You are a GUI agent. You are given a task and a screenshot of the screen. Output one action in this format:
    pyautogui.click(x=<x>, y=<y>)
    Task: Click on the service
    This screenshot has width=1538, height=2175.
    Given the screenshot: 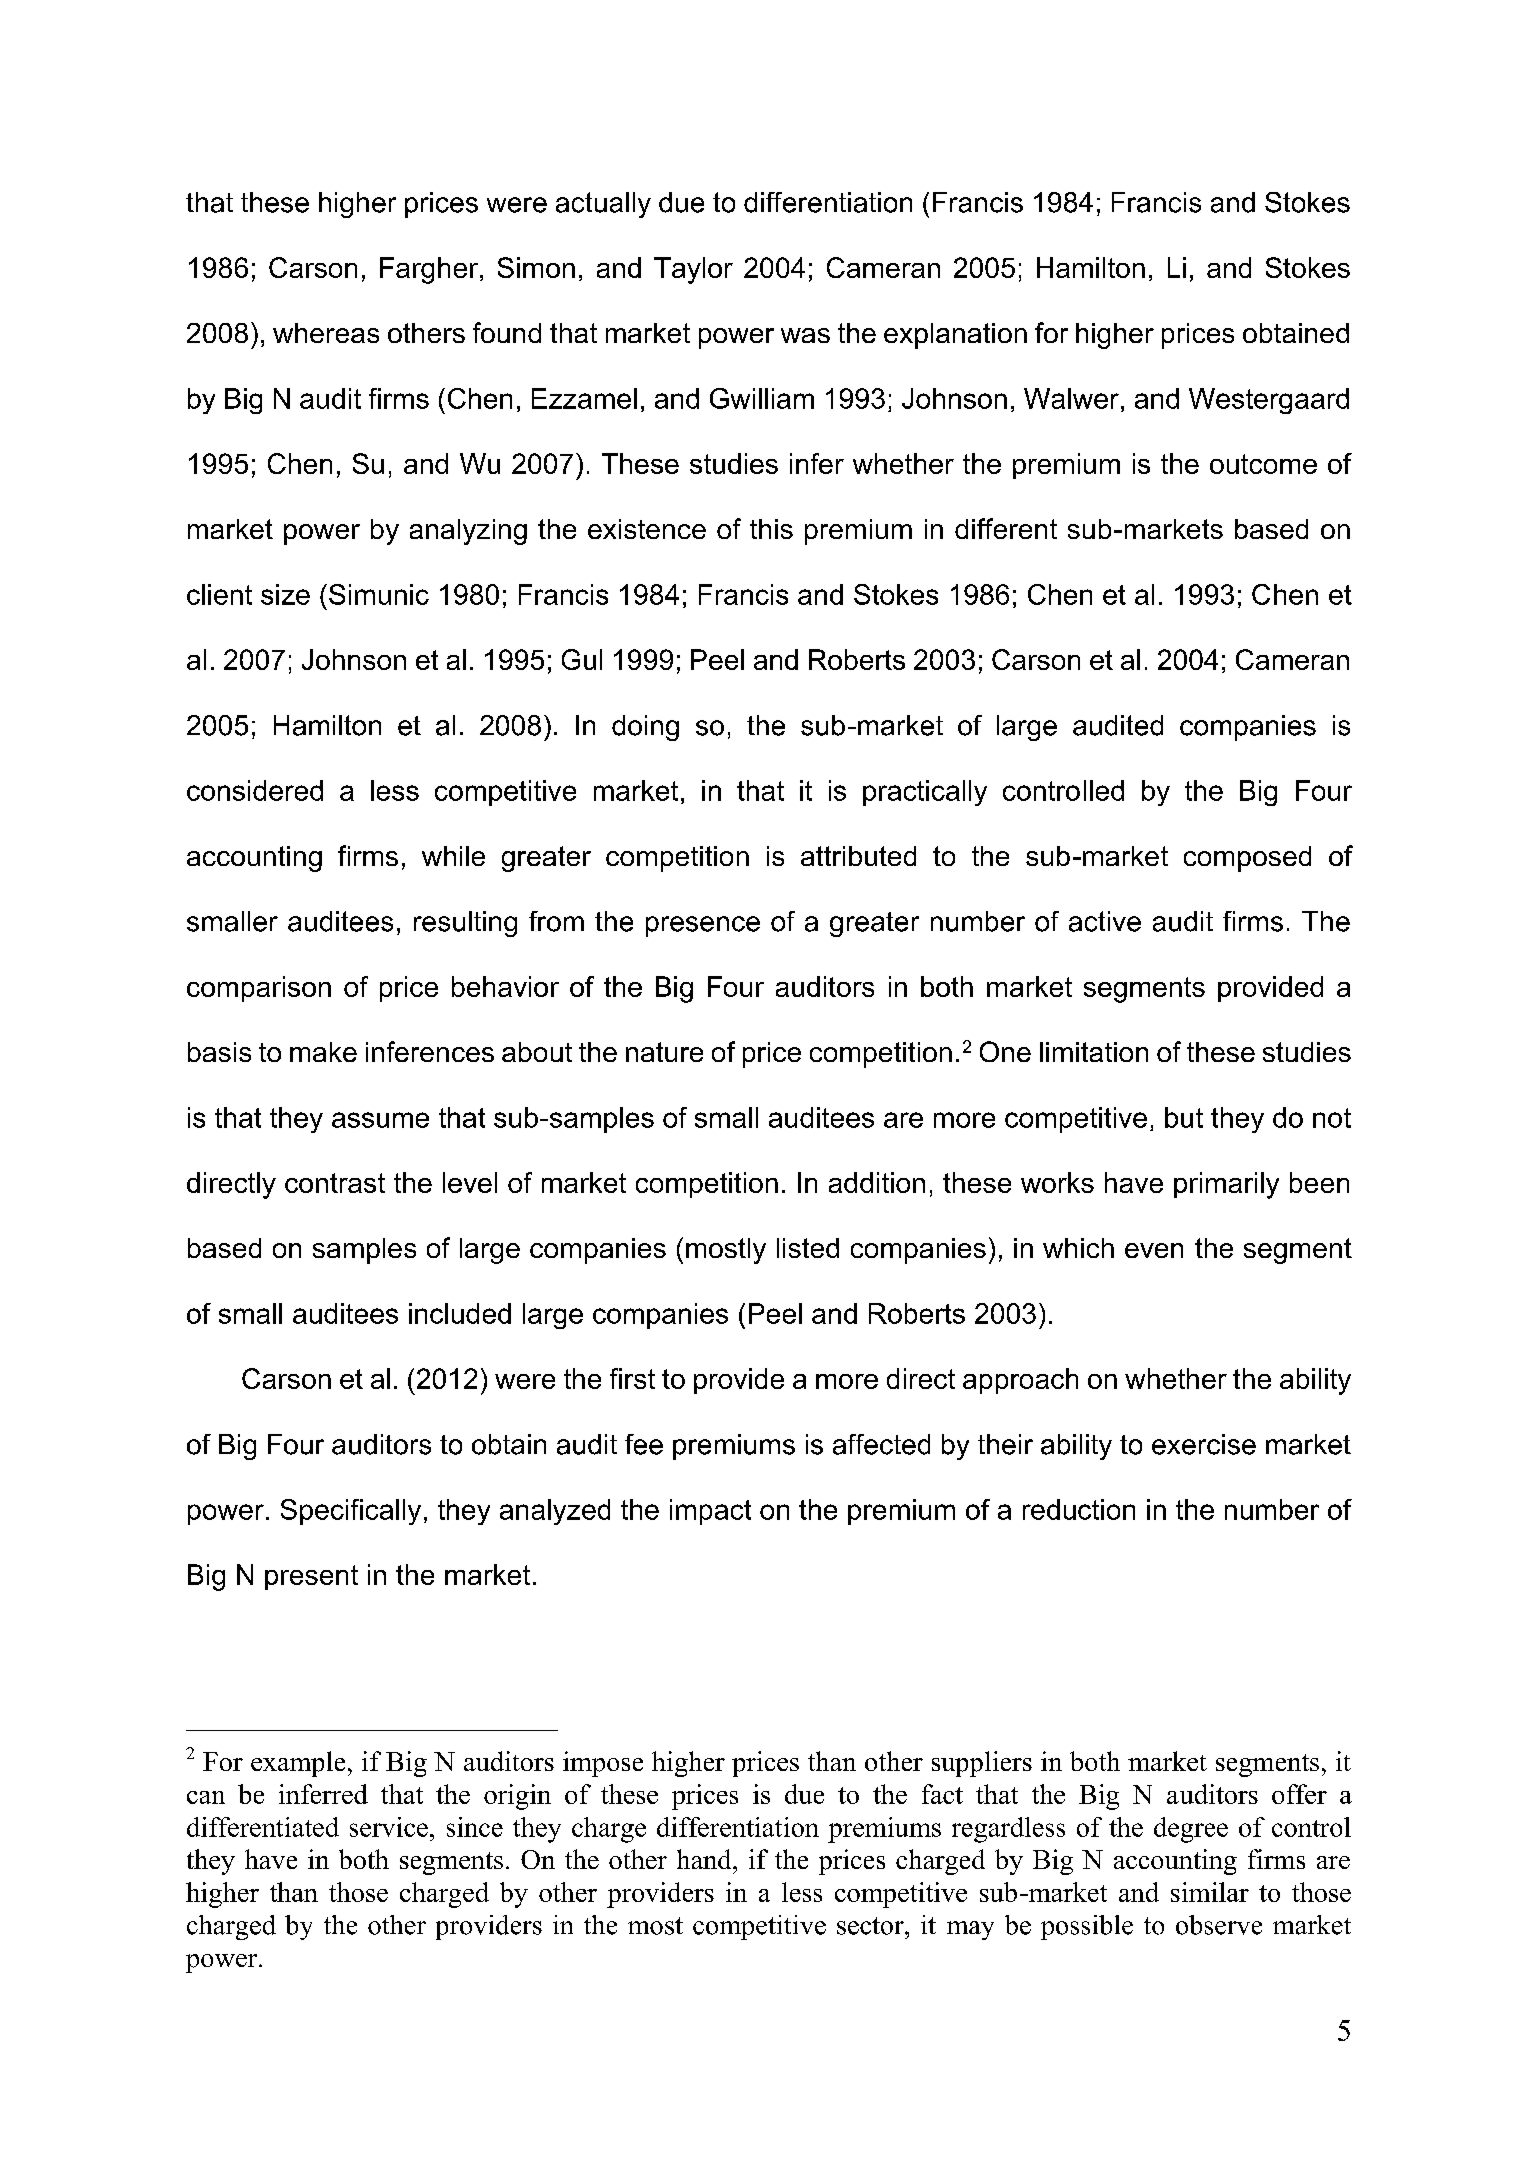 What is the action you would take?
    pyautogui.click(x=389, y=1827)
